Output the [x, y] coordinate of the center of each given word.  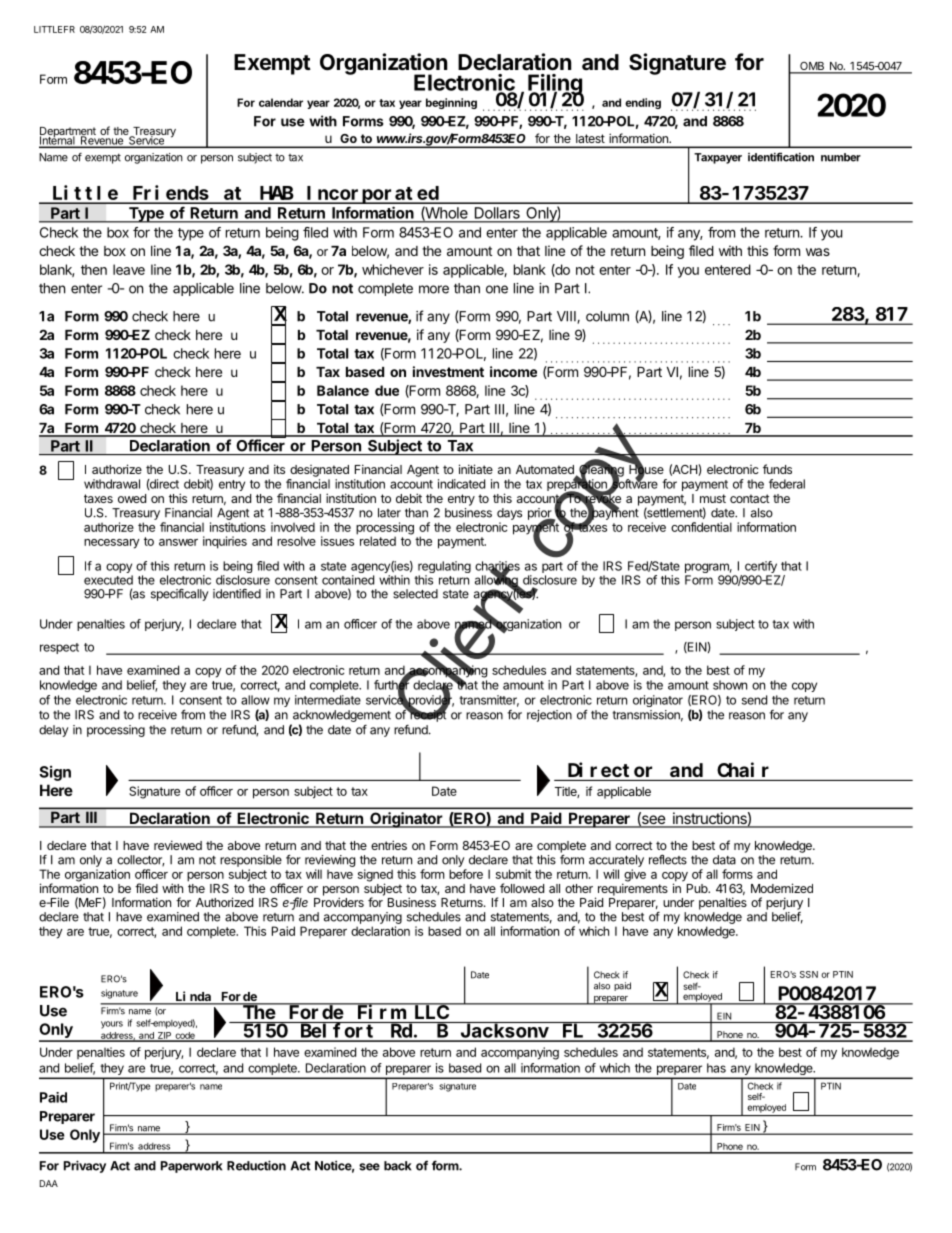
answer [178, 542]
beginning [451, 103]
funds [777, 469]
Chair [743, 769]
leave [129, 269]
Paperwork [191, 1167]
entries [389, 845]
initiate [476, 469]
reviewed [178, 845]
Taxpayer [718, 158]
